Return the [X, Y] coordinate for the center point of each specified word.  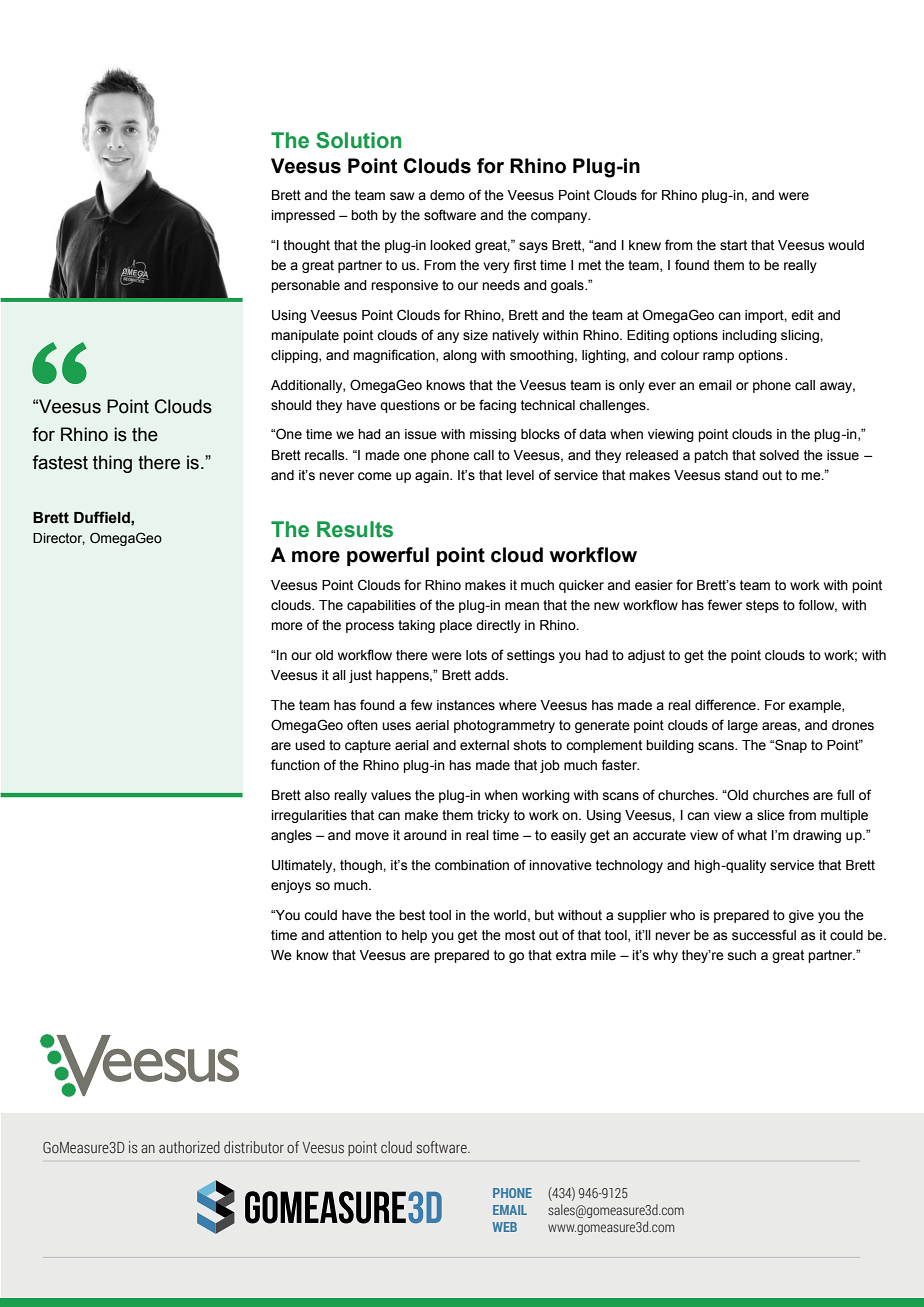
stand [741, 475]
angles [291, 836]
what [752, 835]
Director [59, 539]
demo [447, 195]
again [433, 476]
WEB [504, 1227]
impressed [303, 216]
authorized [189, 1147]
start [733, 245]
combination [472, 865]
